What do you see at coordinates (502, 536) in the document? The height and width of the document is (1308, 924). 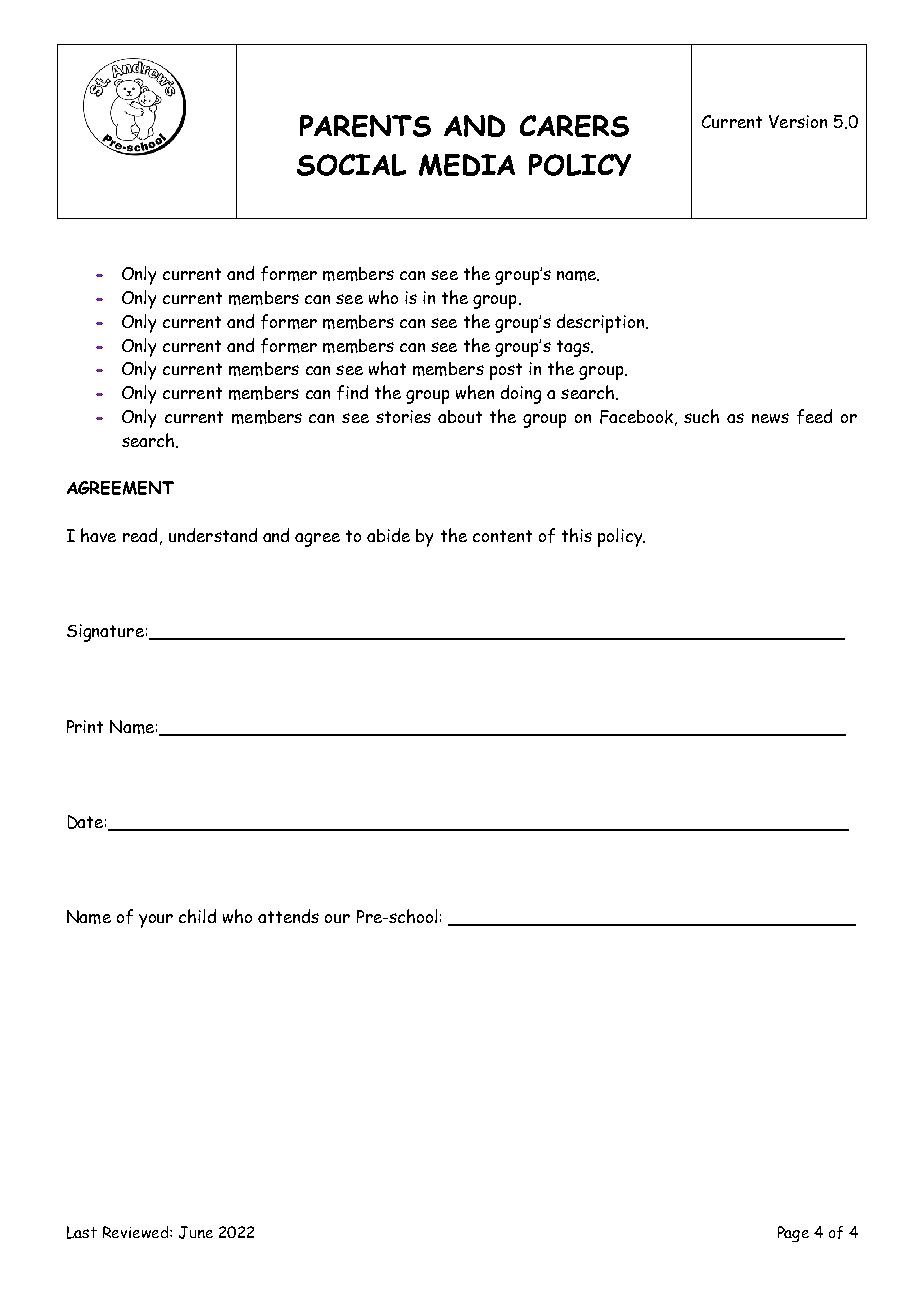 I see `content` at bounding box center [502, 536].
